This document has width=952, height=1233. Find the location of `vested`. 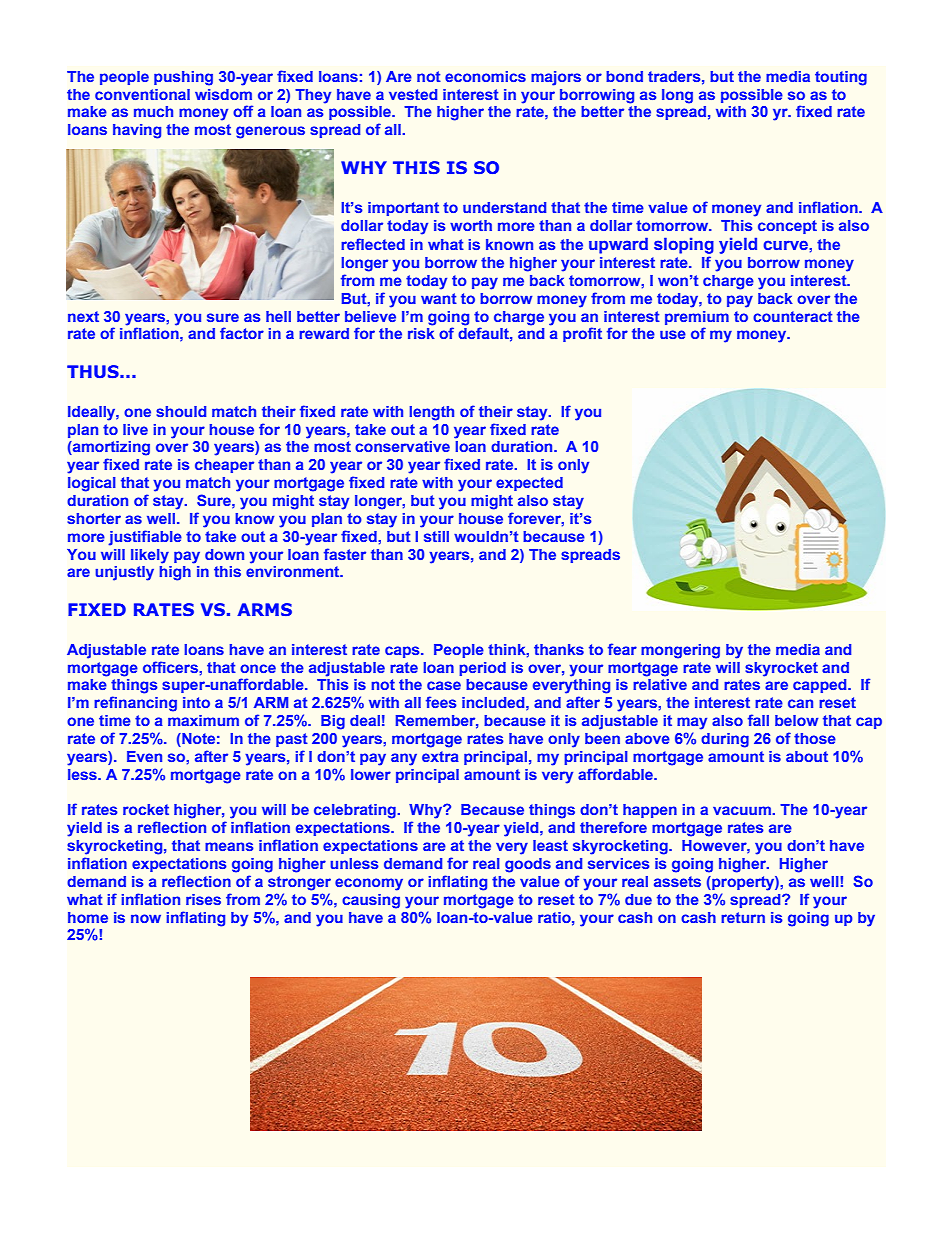

vested is located at coordinates (413, 94).
